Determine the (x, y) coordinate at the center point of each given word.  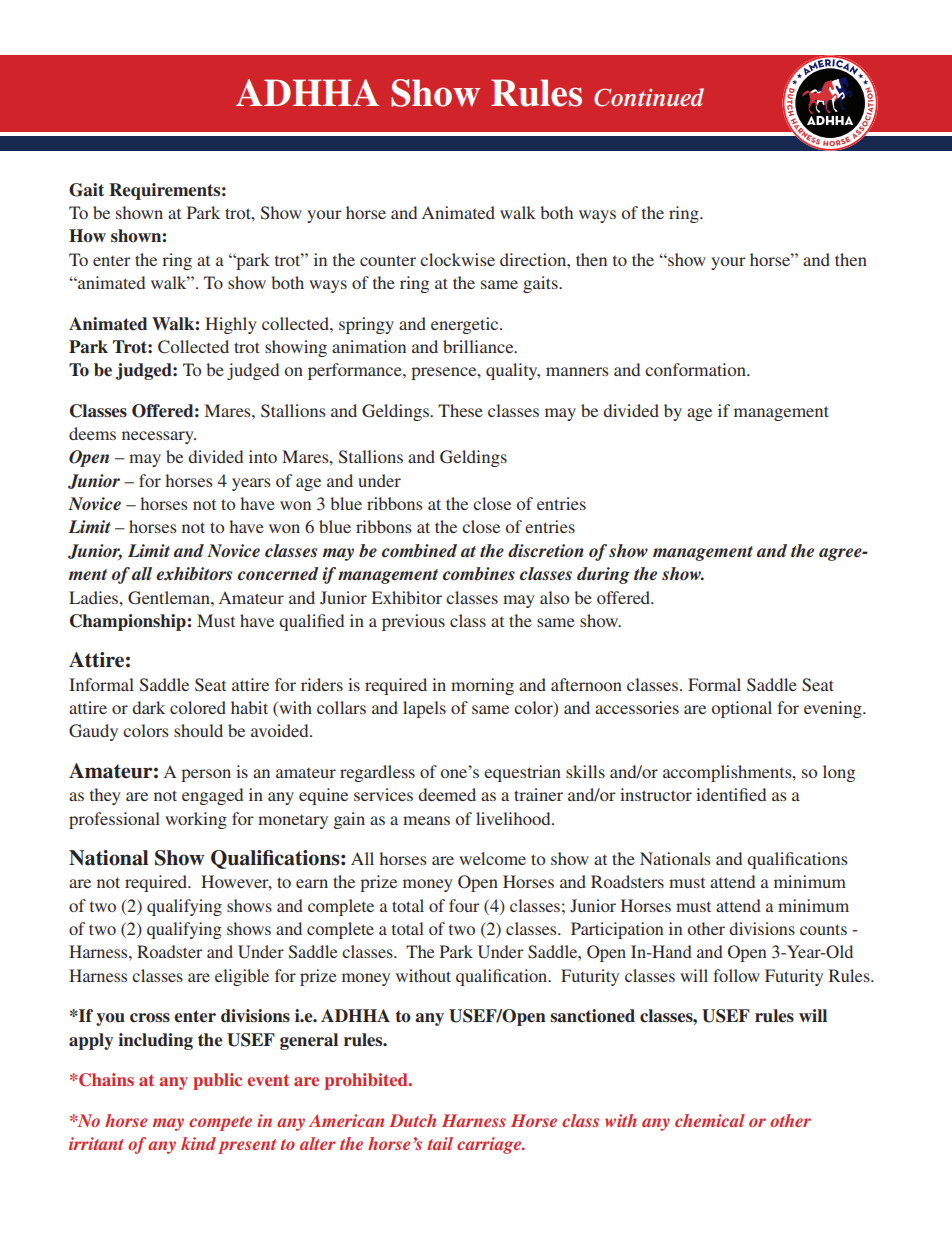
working (196, 820)
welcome (492, 858)
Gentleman (170, 598)
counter (388, 260)
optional (742, 709)
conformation (696, 369)
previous (413, 622)
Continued (649, 97)
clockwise (457, 259)
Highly (231, 325)
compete (220, 1123)
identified (731, 794)
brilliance (479, 346)
